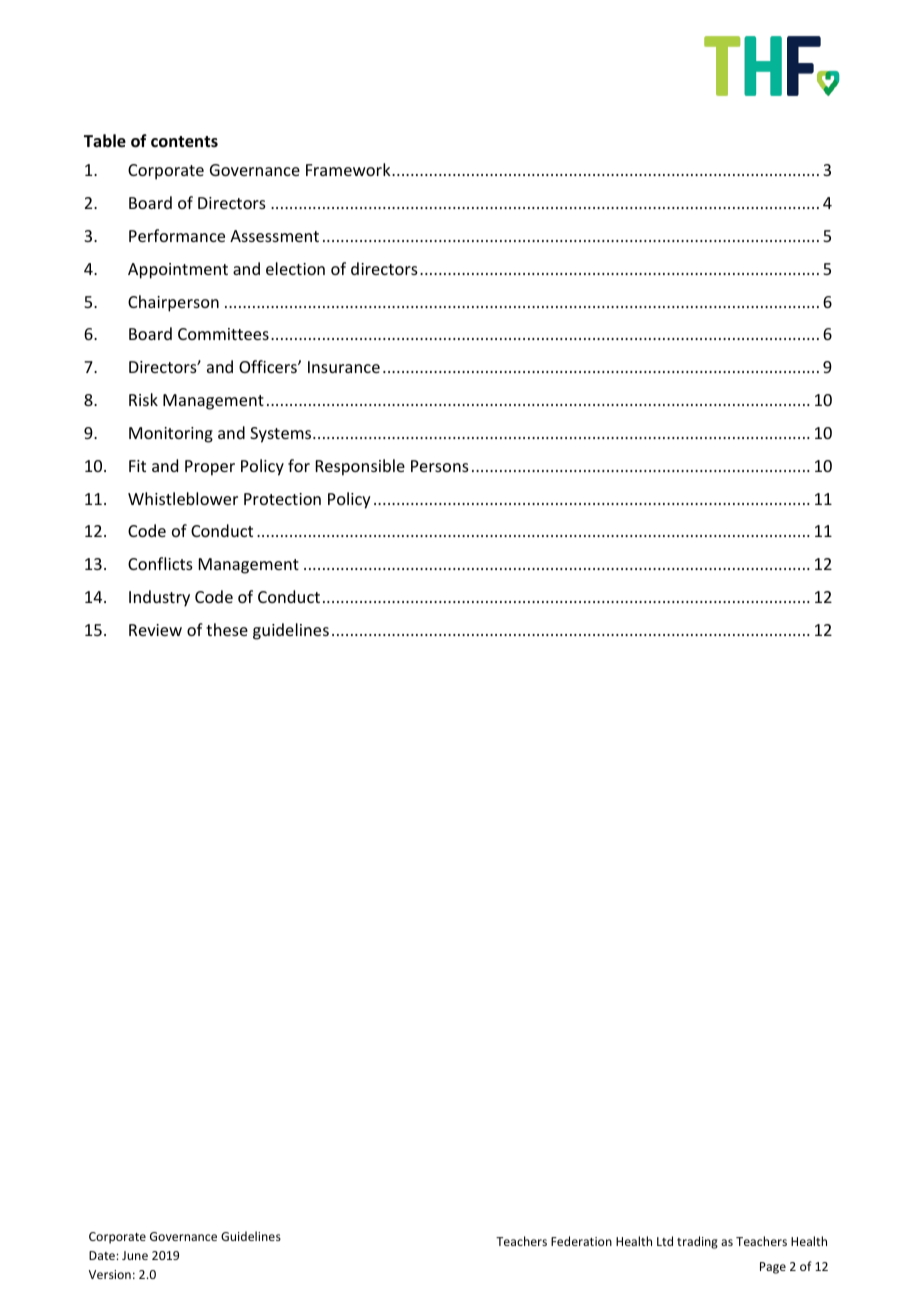 The width and height of the image is (924, 1309). I want to click on Industry, so click(159, 598).
